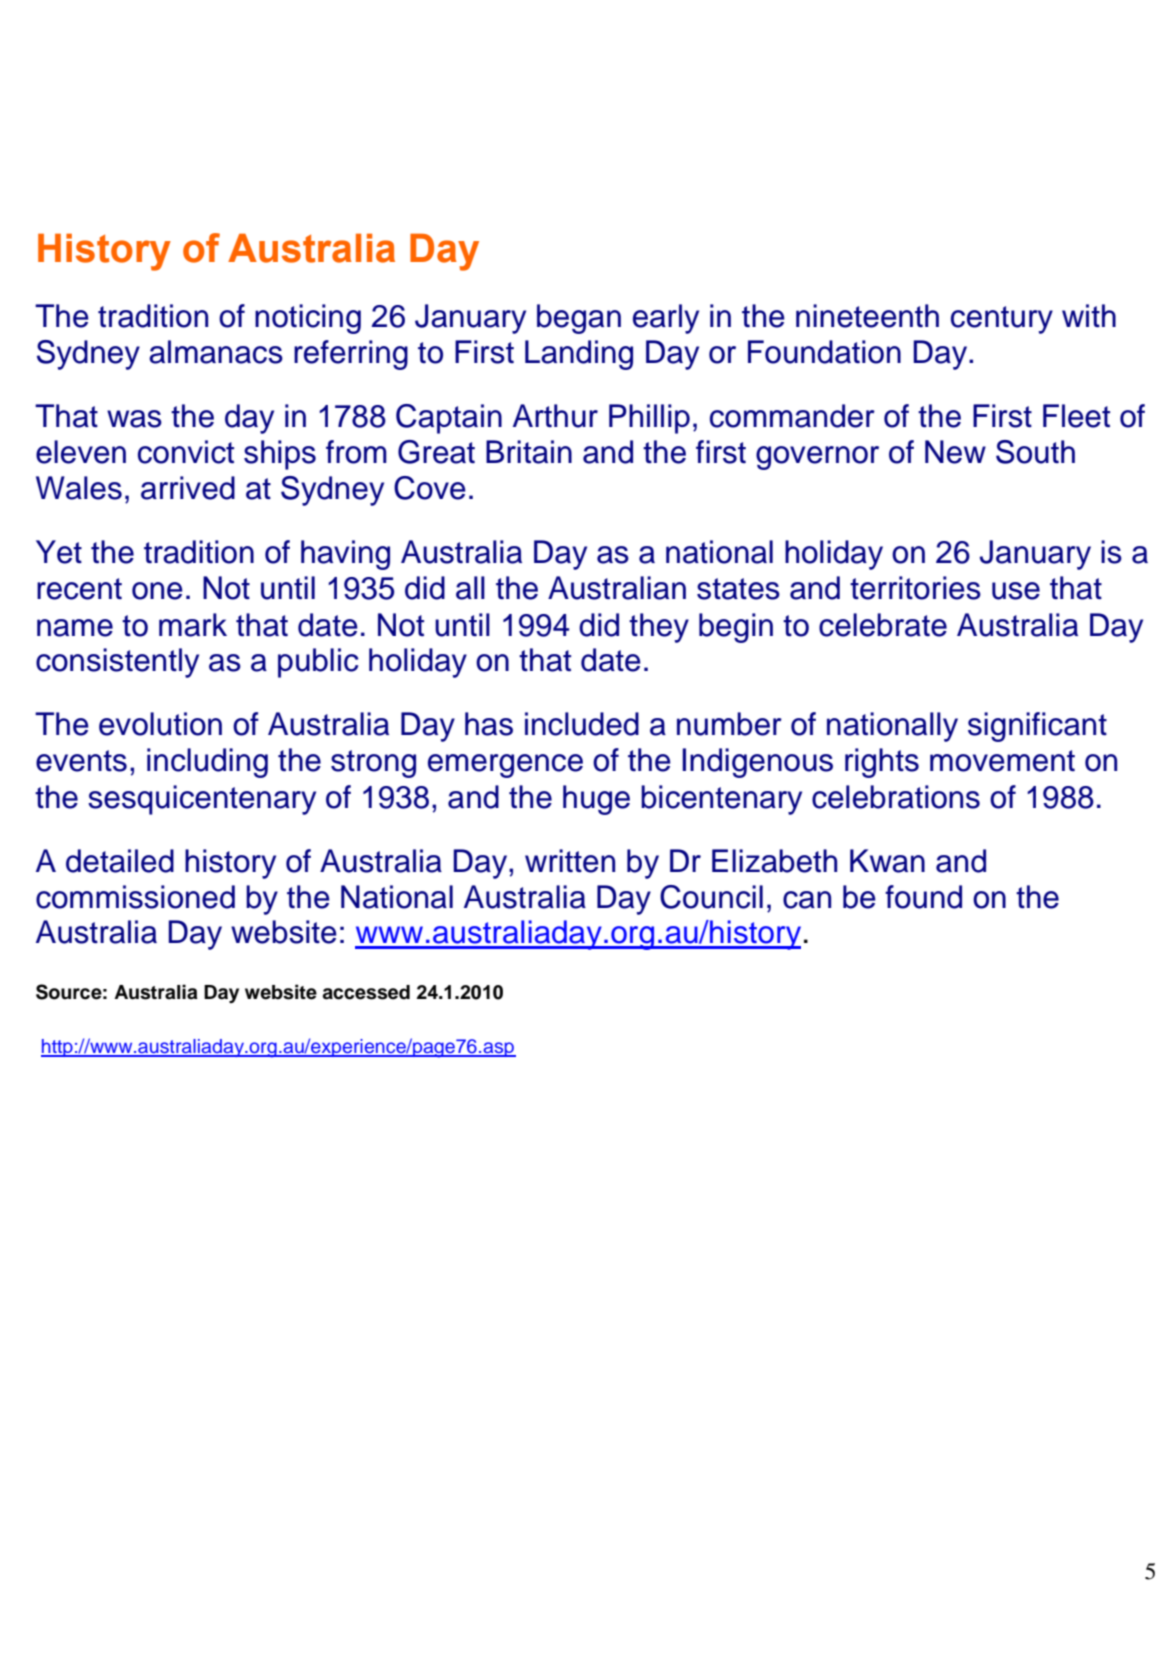 The image size is (1171, 1655). Describe the element at coordinates (579, 319) in the document. I see `began` at that location.
